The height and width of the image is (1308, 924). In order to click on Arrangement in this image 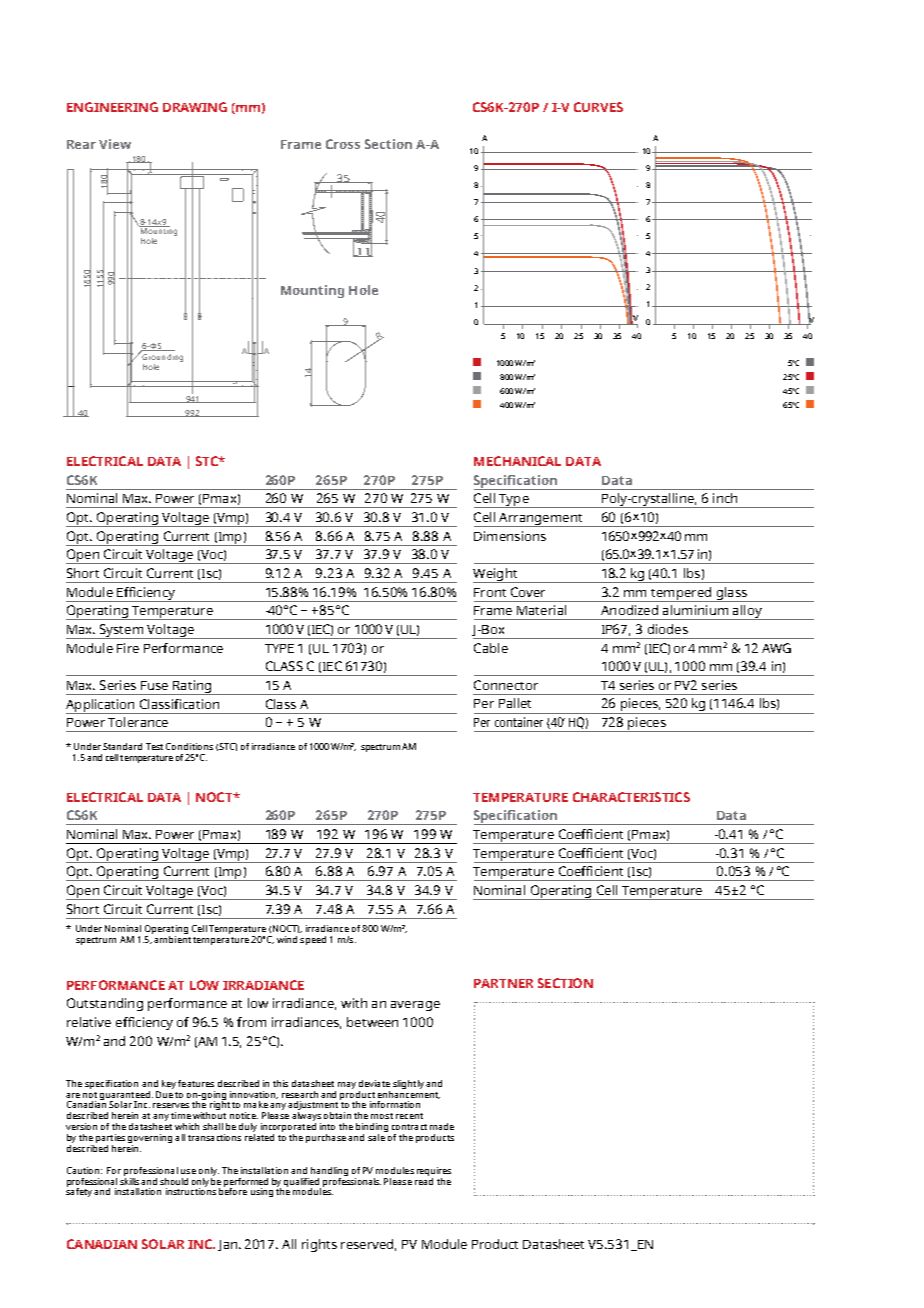, I will do `click(541, 520)`.
